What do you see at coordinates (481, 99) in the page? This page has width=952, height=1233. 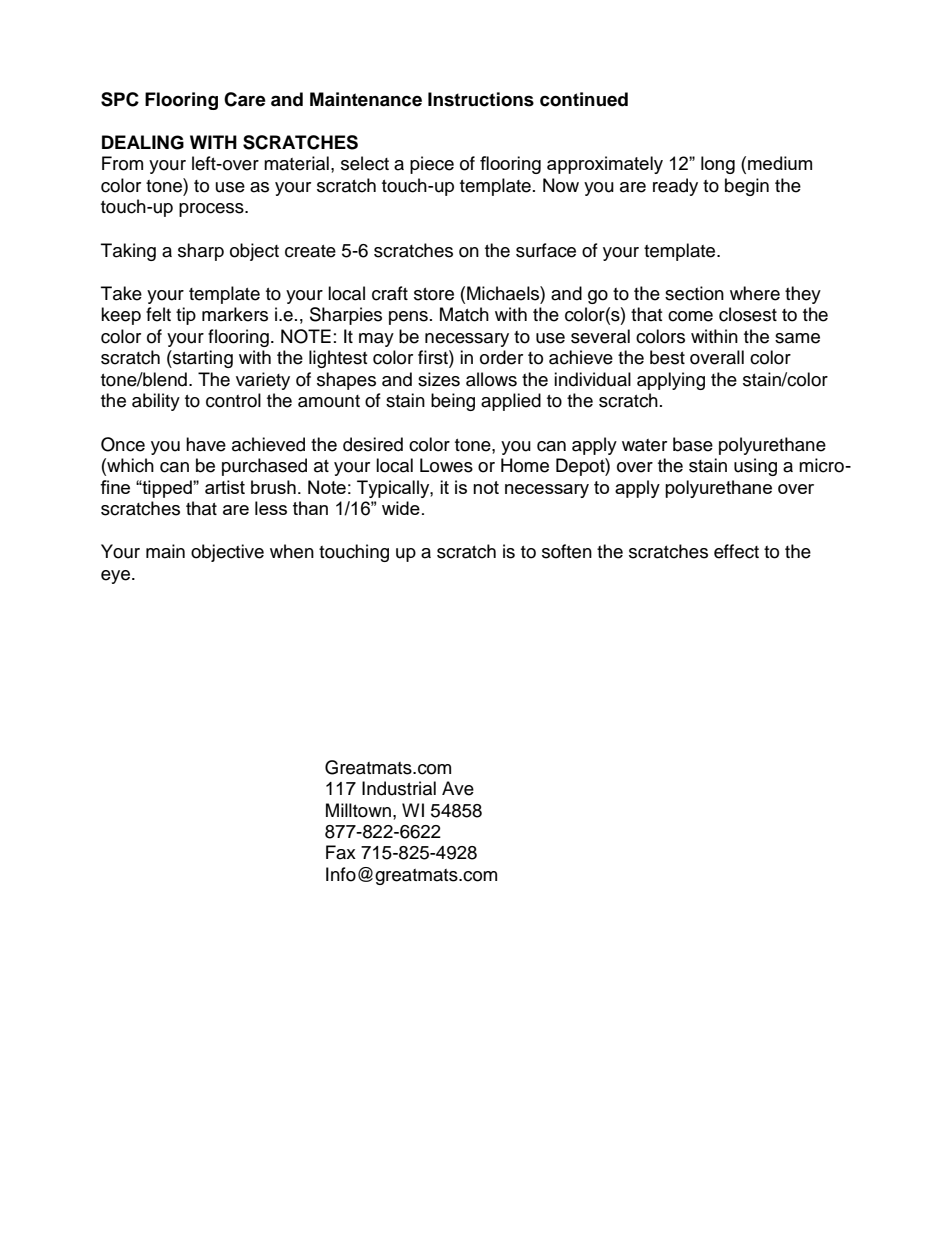 I see `Instructions` at bounding box center [481, 99].
